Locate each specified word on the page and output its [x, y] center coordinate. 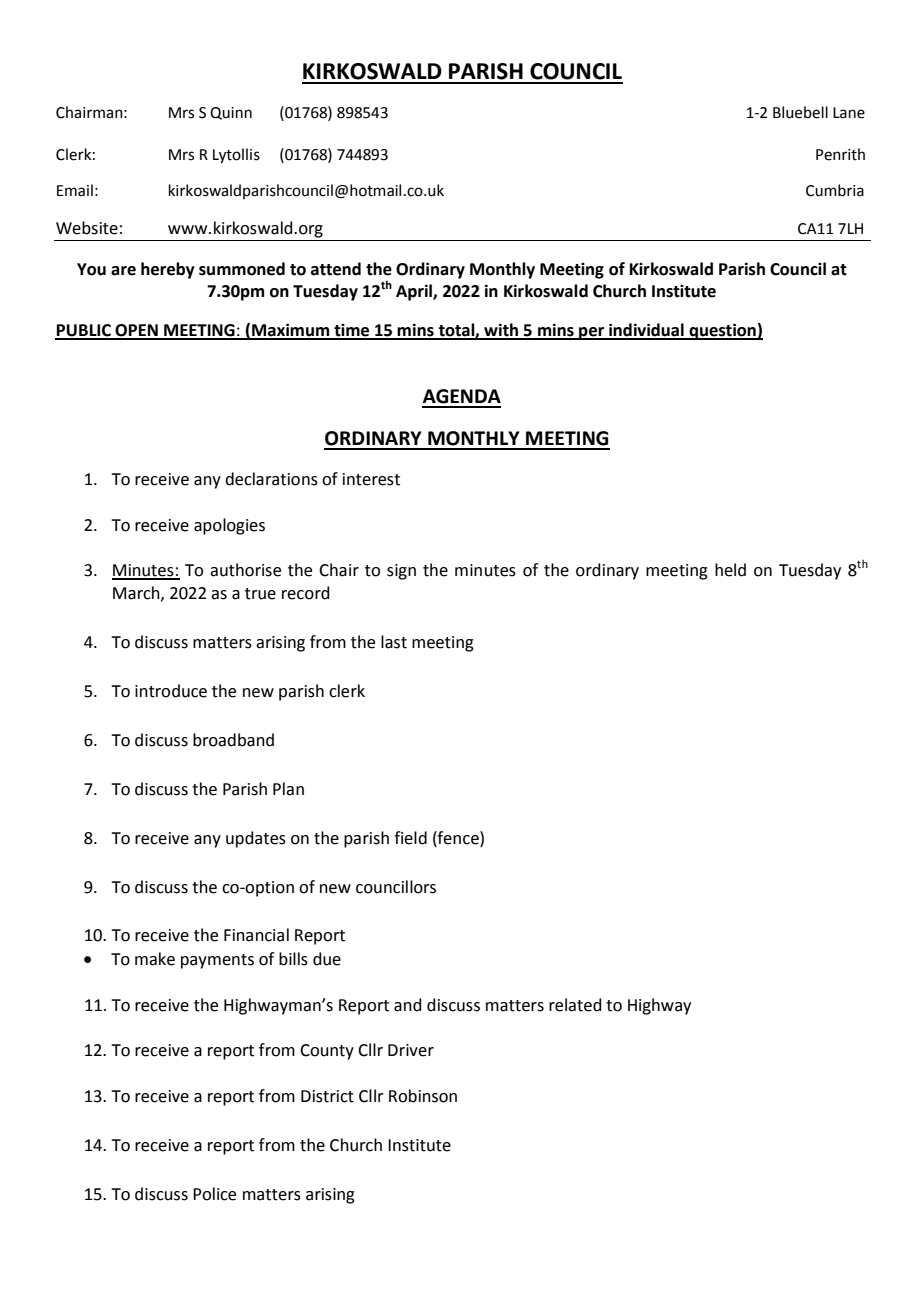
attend [336, 269]
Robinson [423, 1096]
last [394, 642]
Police [214, 1194]
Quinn [231, 113]
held [730, 570]
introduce [171, 691]
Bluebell [800, 112]
